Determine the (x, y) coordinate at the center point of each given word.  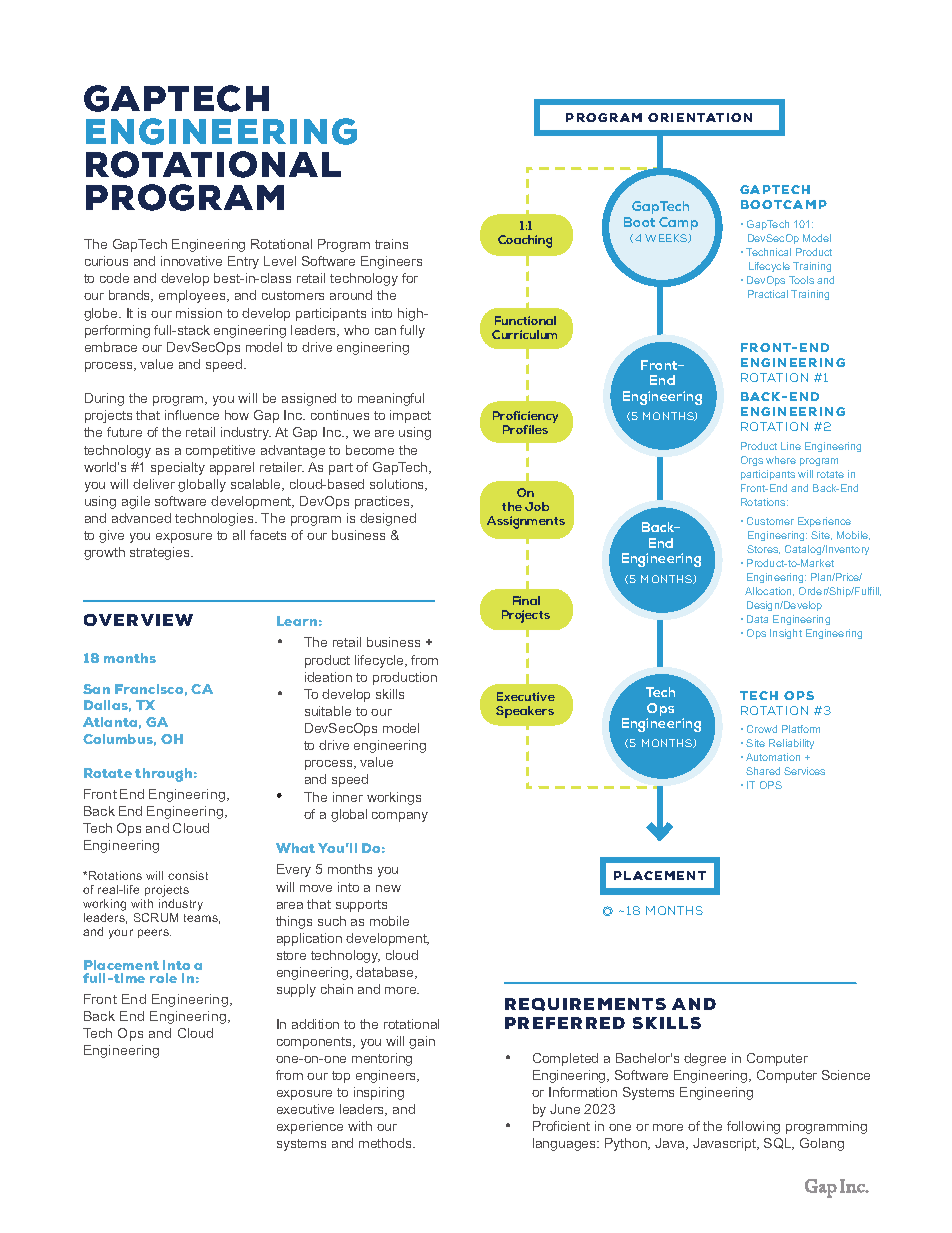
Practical (768, 294)
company (400, 817)
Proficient (561, 1126)
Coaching (525, 241)
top (341, 1077)
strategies (161, 553)
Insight (786, 634)
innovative (191, 261)
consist (188, 875)
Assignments (526, 522)
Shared (763, 771)
